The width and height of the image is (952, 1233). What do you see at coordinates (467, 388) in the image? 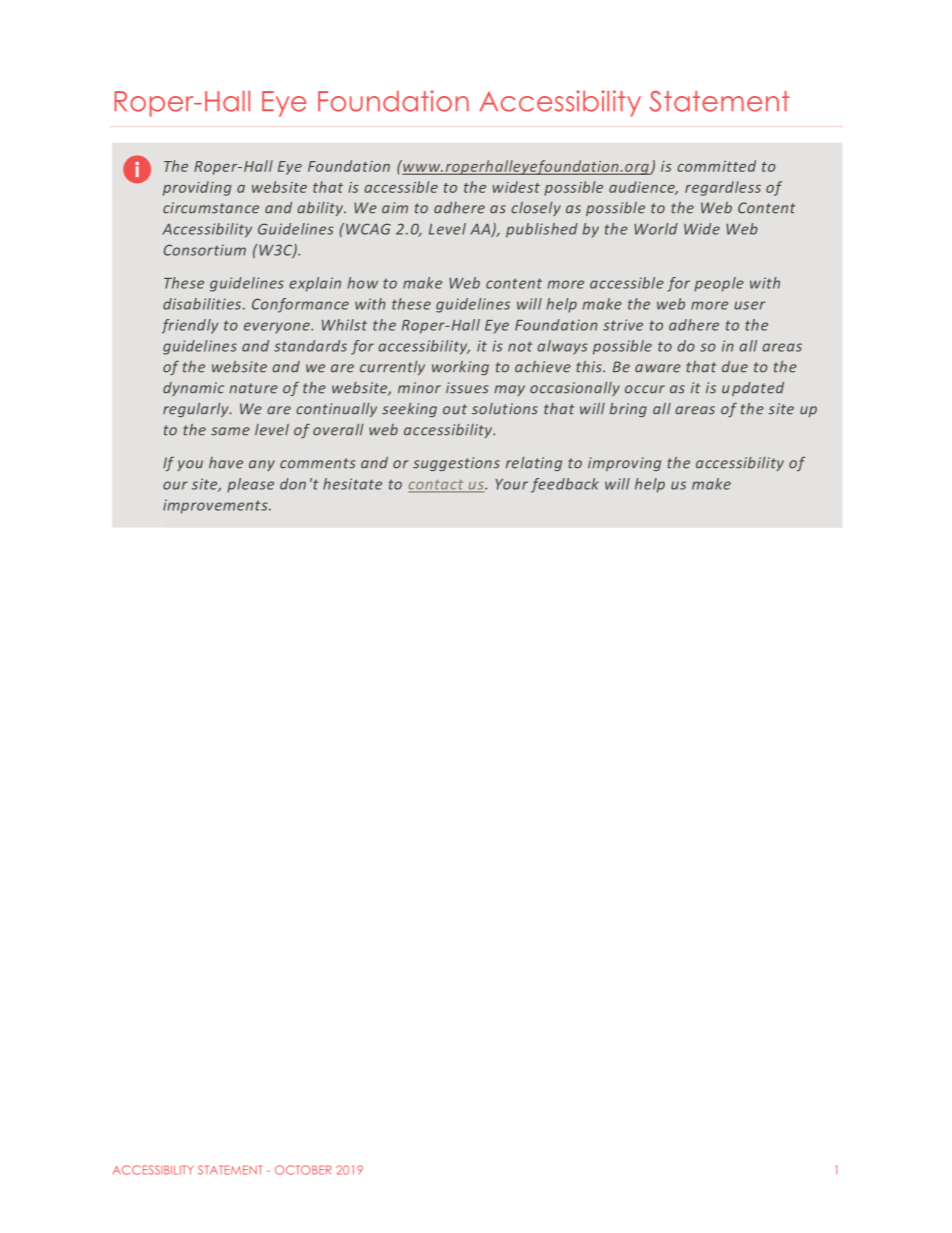
I see `issues` at bounding box center [467, 388].
